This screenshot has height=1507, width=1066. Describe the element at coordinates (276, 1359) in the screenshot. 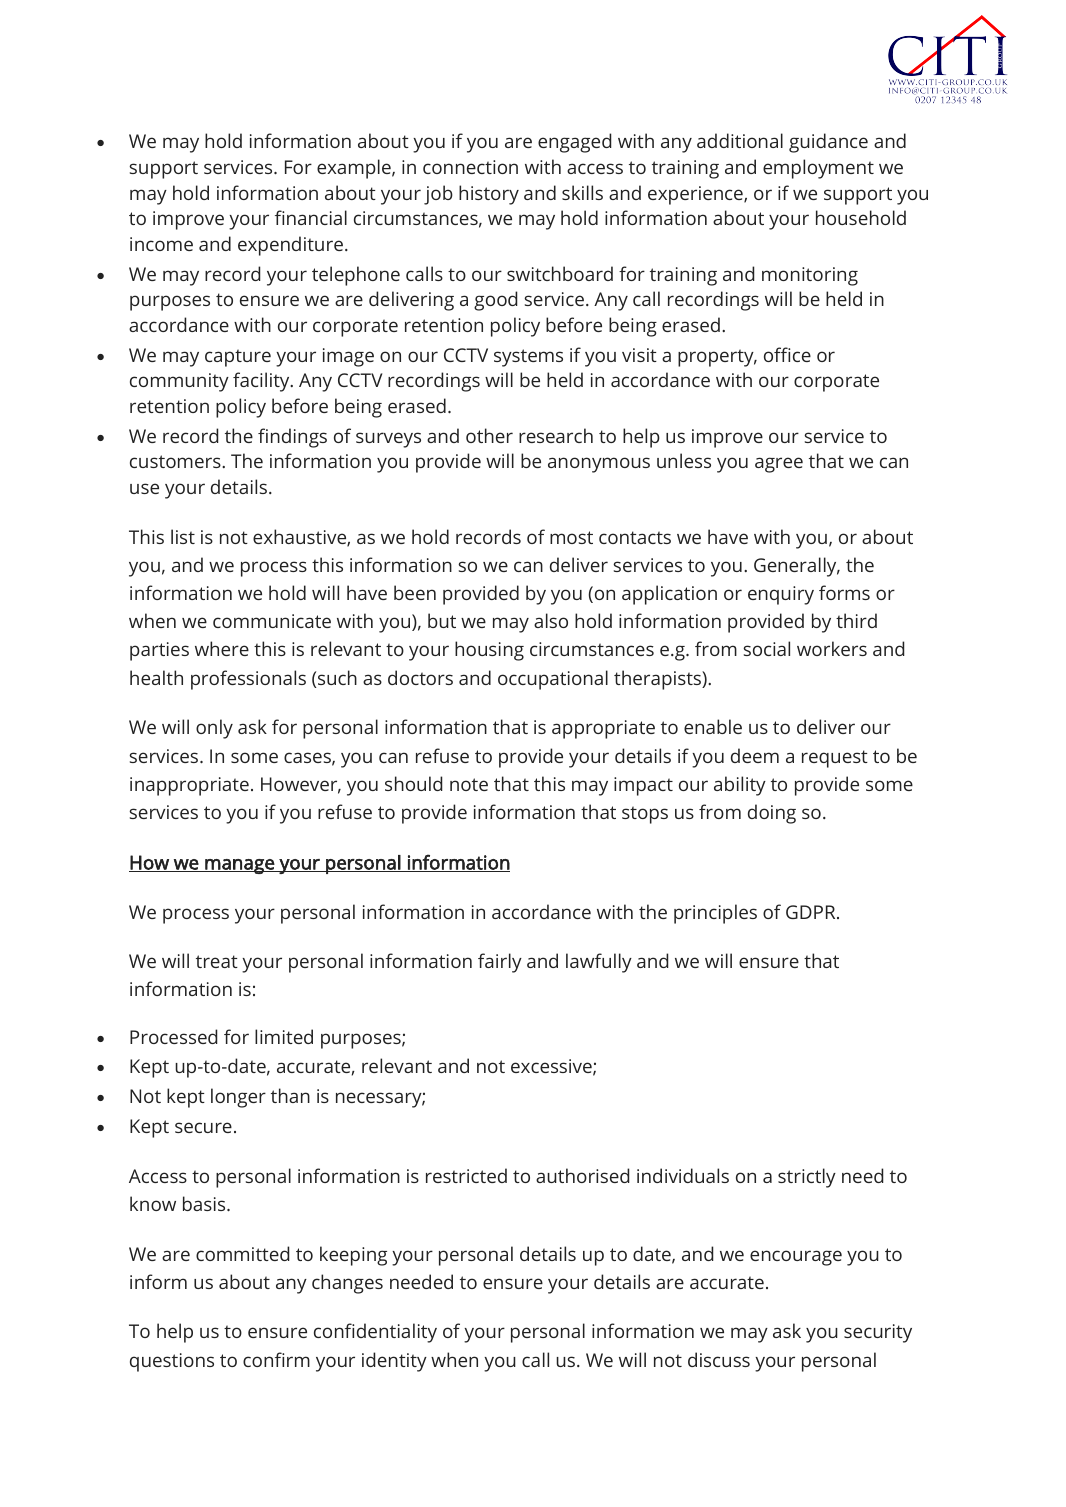

I see `confirm` at that location.
